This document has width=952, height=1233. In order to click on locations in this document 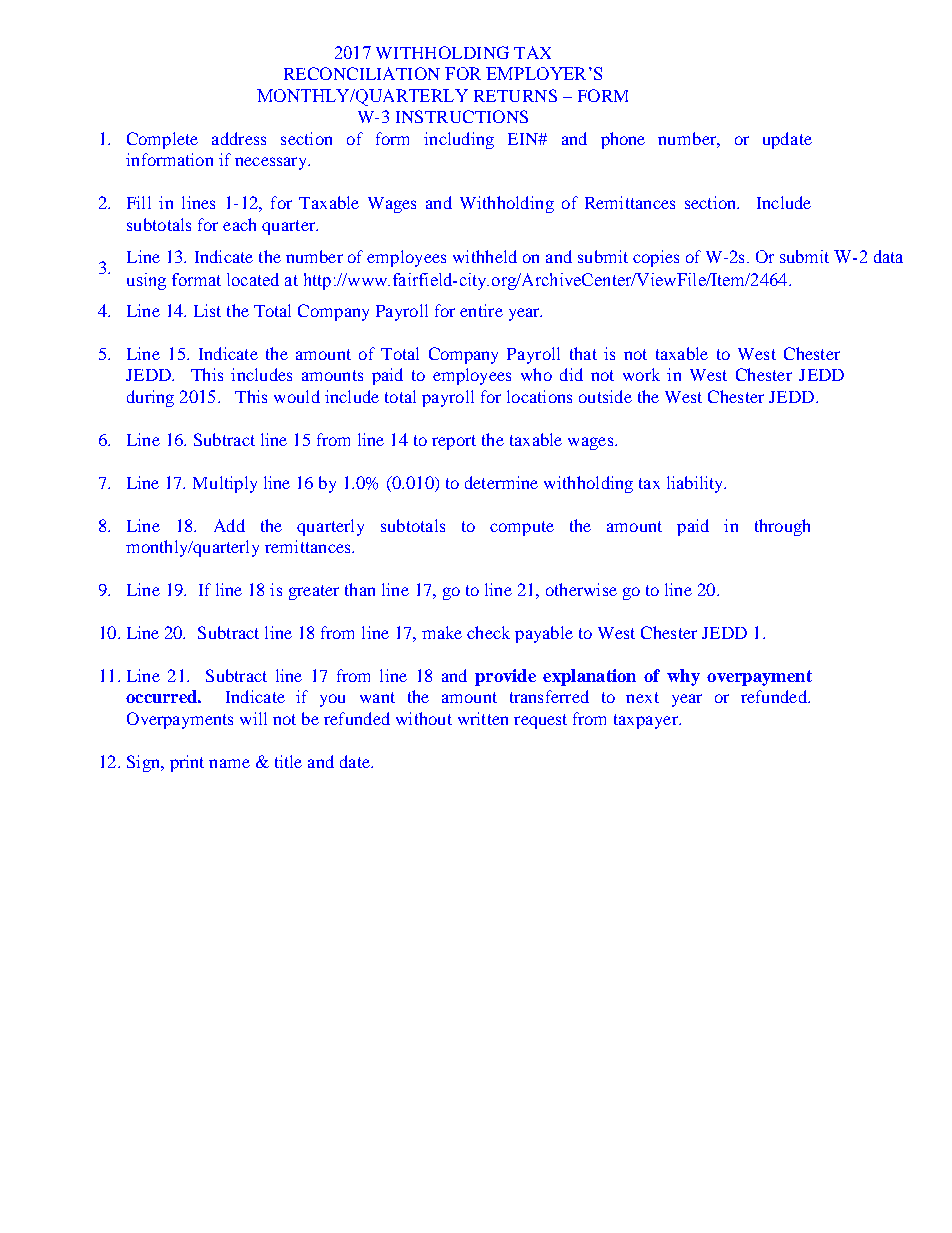, I will do `click(539, 396)`.
